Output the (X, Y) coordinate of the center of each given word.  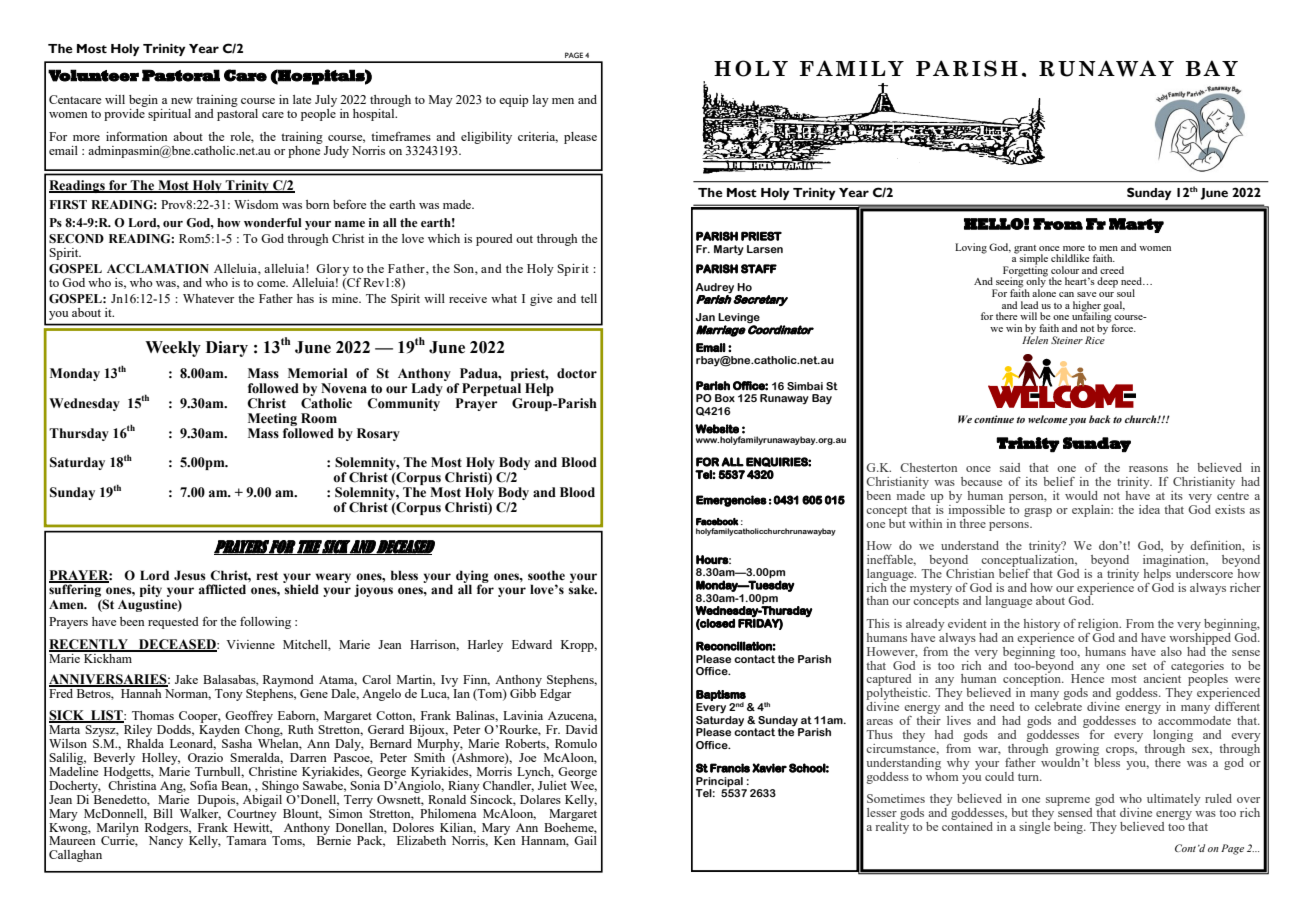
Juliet (552, 785)
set (1139, 666)
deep (1107, 282)
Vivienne (250, 644)
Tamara (246, 840)
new (182, 101)
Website (717, 429)
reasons (1148, 469)
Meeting (272, 419)
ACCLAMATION (158, 269)
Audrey (715, 288)
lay (540, 101)
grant (1025, 250)
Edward (532, 644)
